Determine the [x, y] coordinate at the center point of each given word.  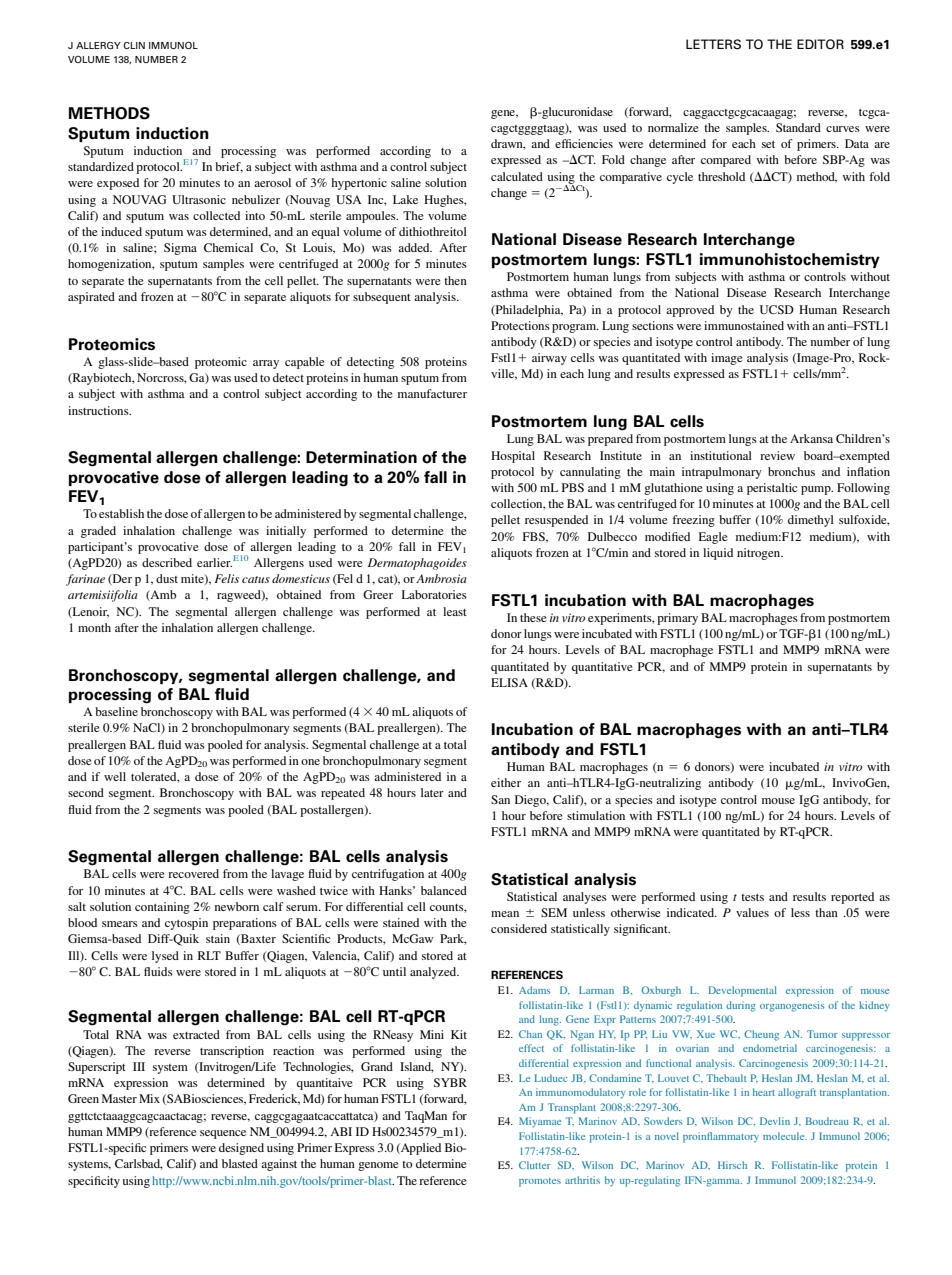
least [455, 611]
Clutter [535, 1165]
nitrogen [760, 554]
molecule [785, 1136]
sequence [223, 1134]
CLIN [134, 45]
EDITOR [820, 44]
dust [167, 578]
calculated [517, 176]
